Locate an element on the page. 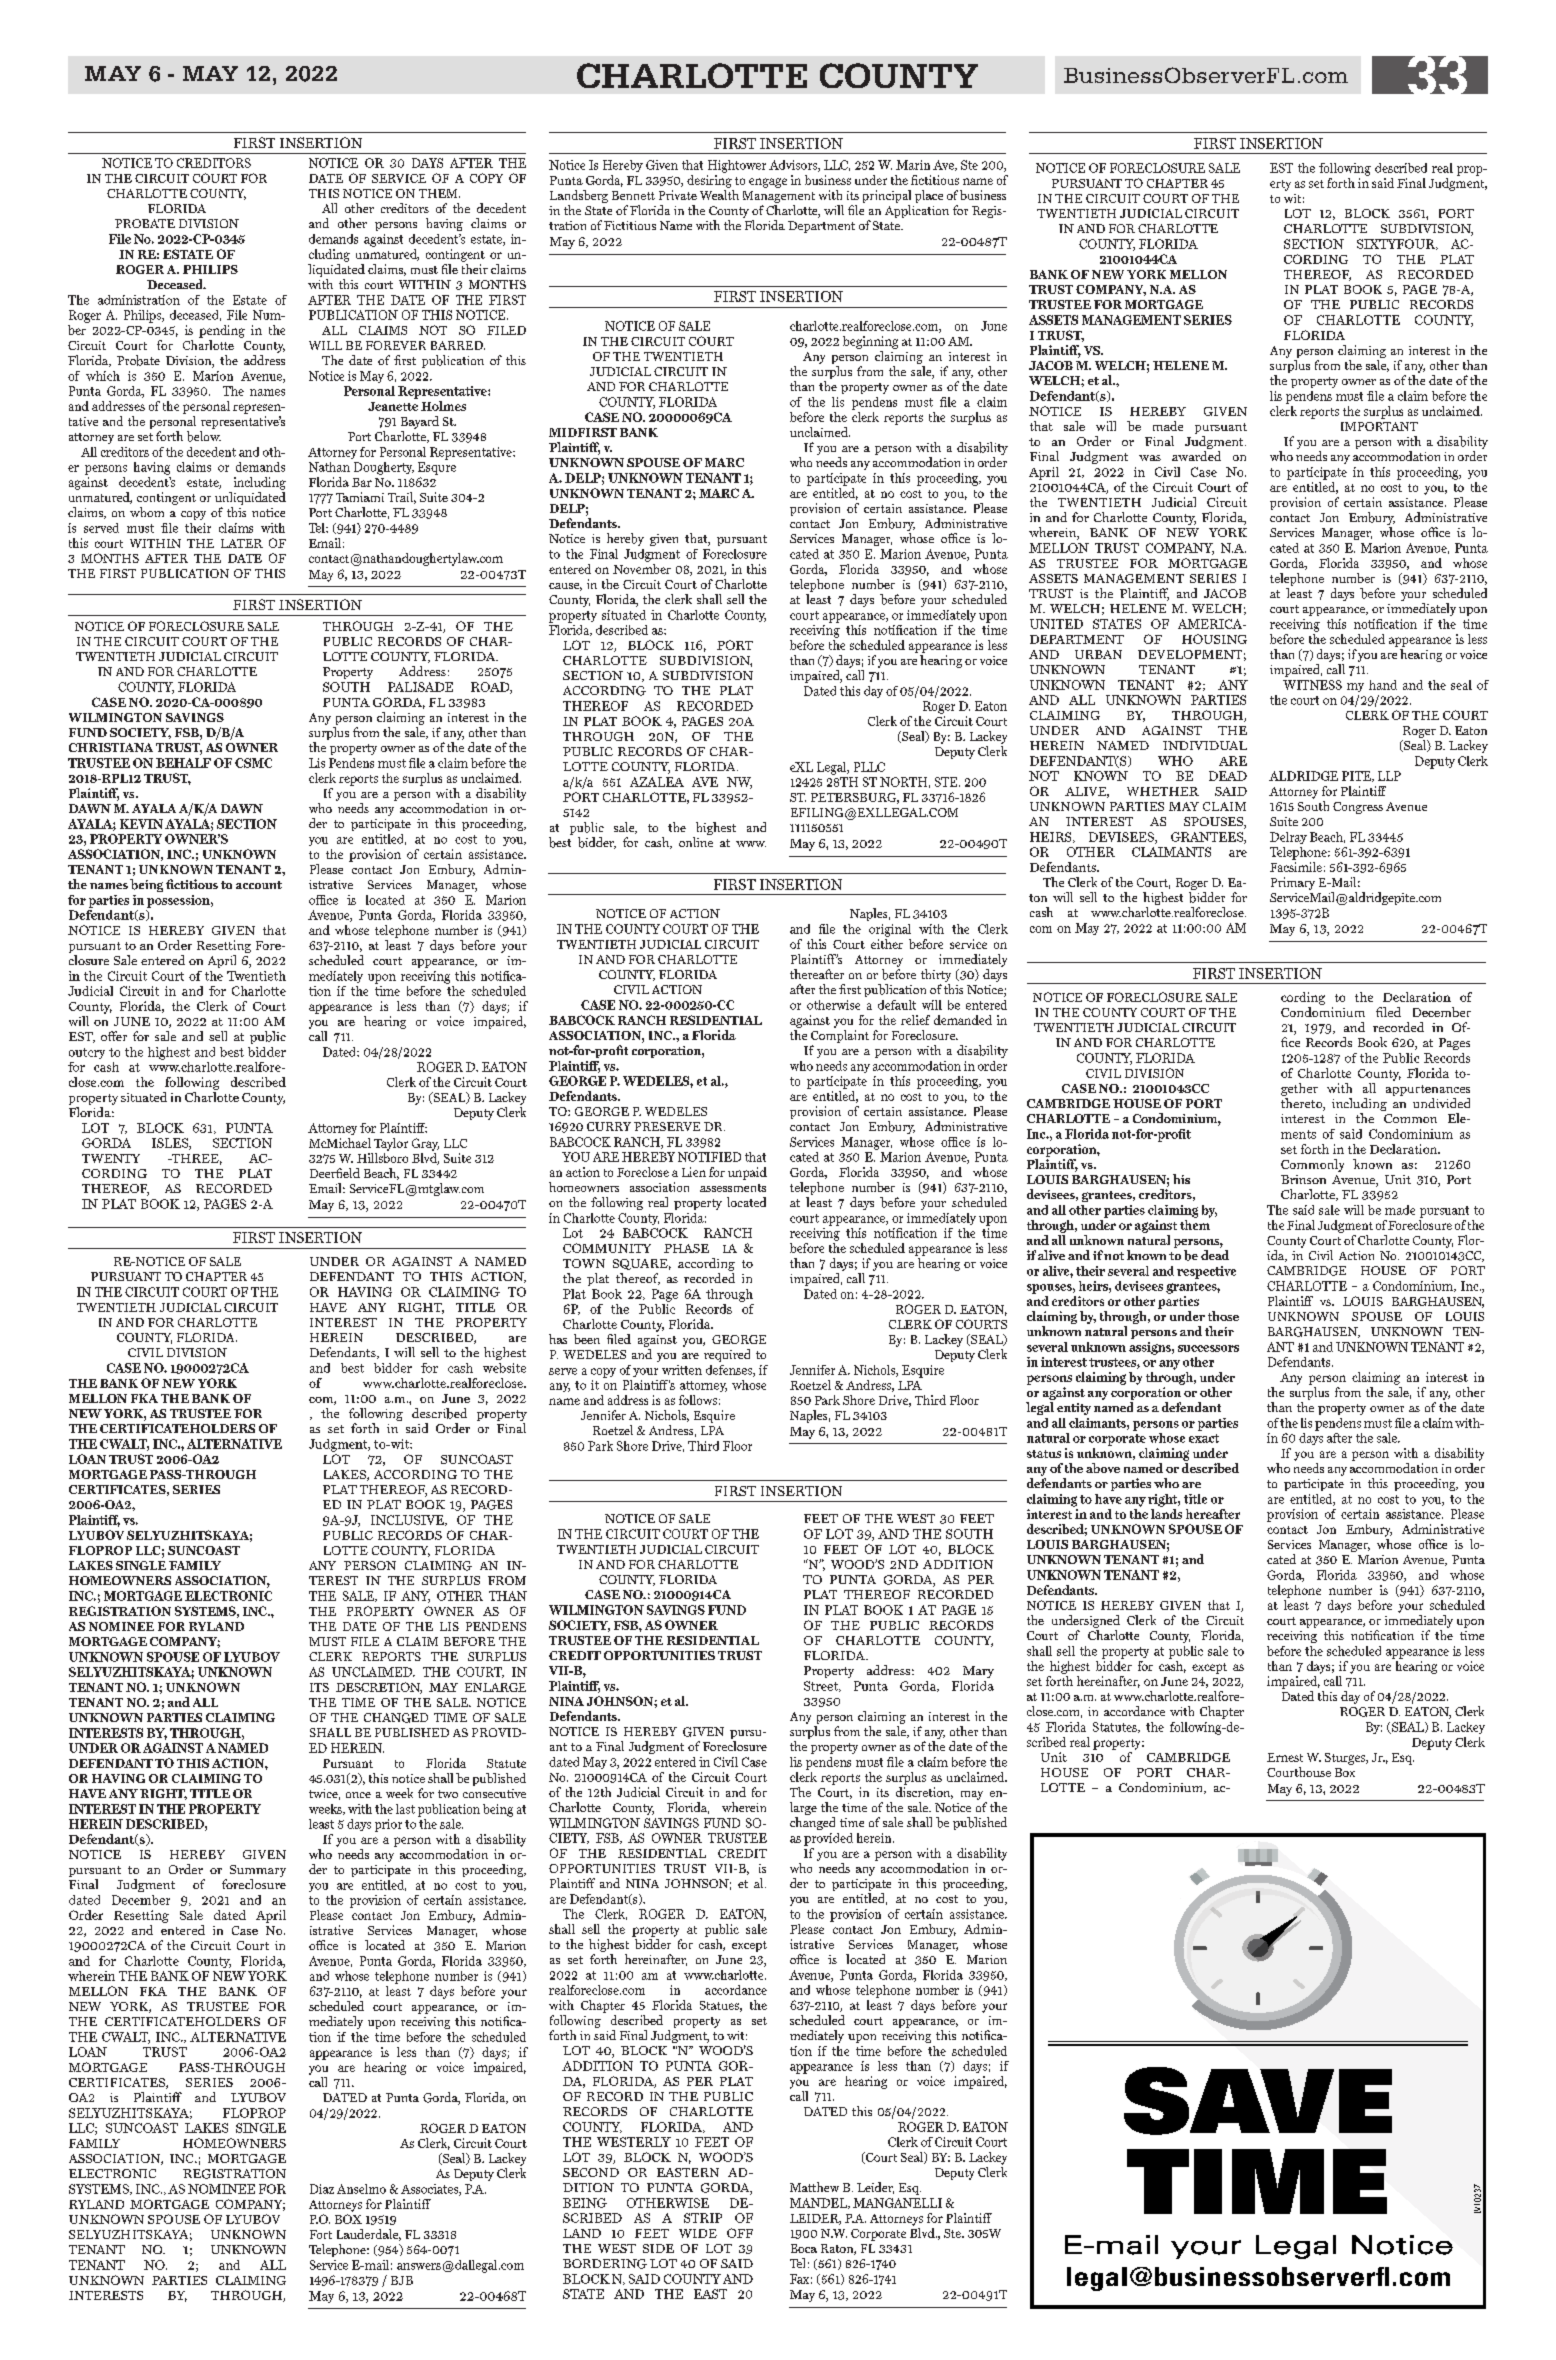  Street is located at coordinates (822, 1686).
